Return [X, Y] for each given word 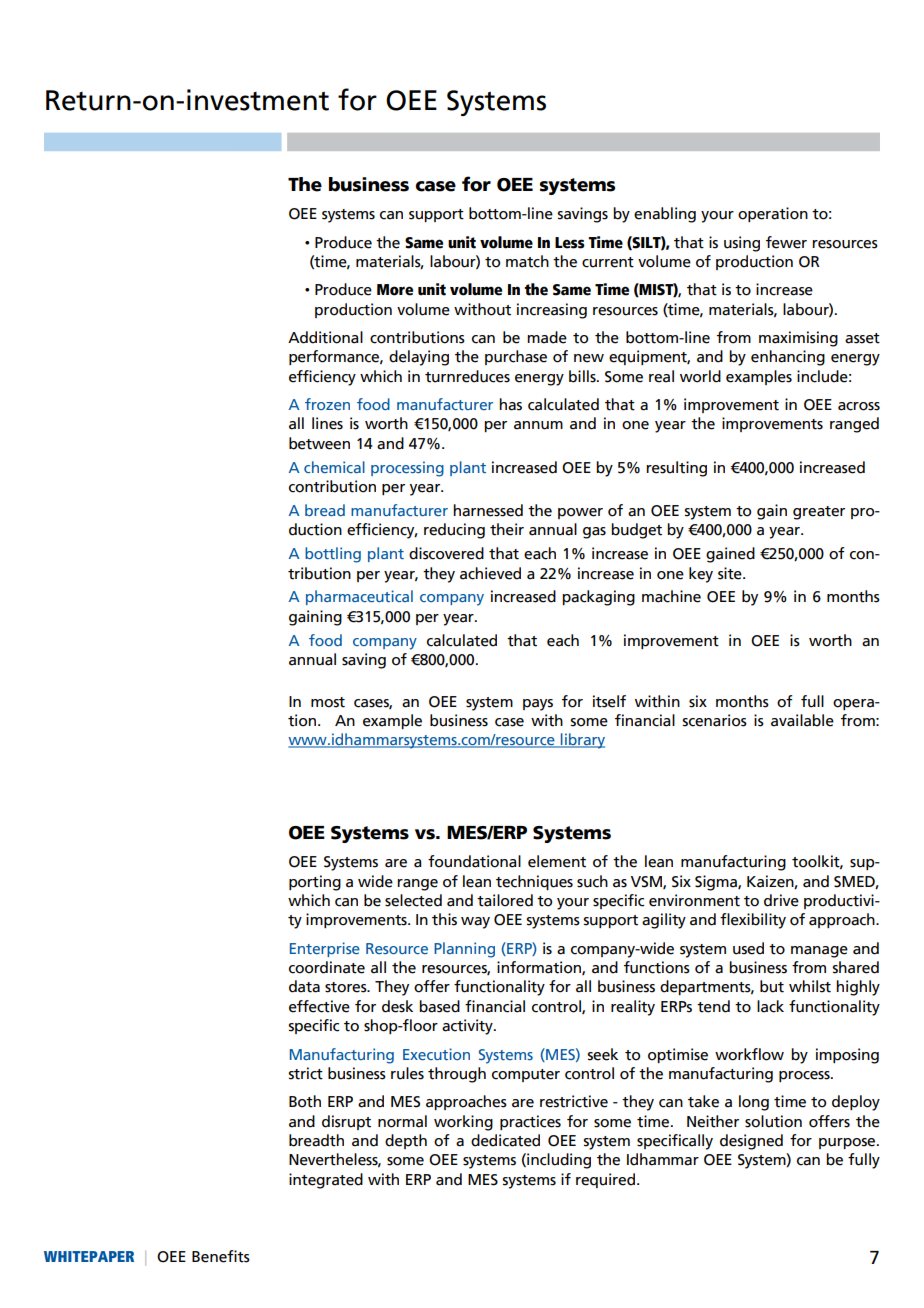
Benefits [221, 1256]
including [558, 1161]
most [328, 702]
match [527, 261]
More [395, 290]
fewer [786, 242]
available [802, 720]
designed [751, 1142]
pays [538, 705]
